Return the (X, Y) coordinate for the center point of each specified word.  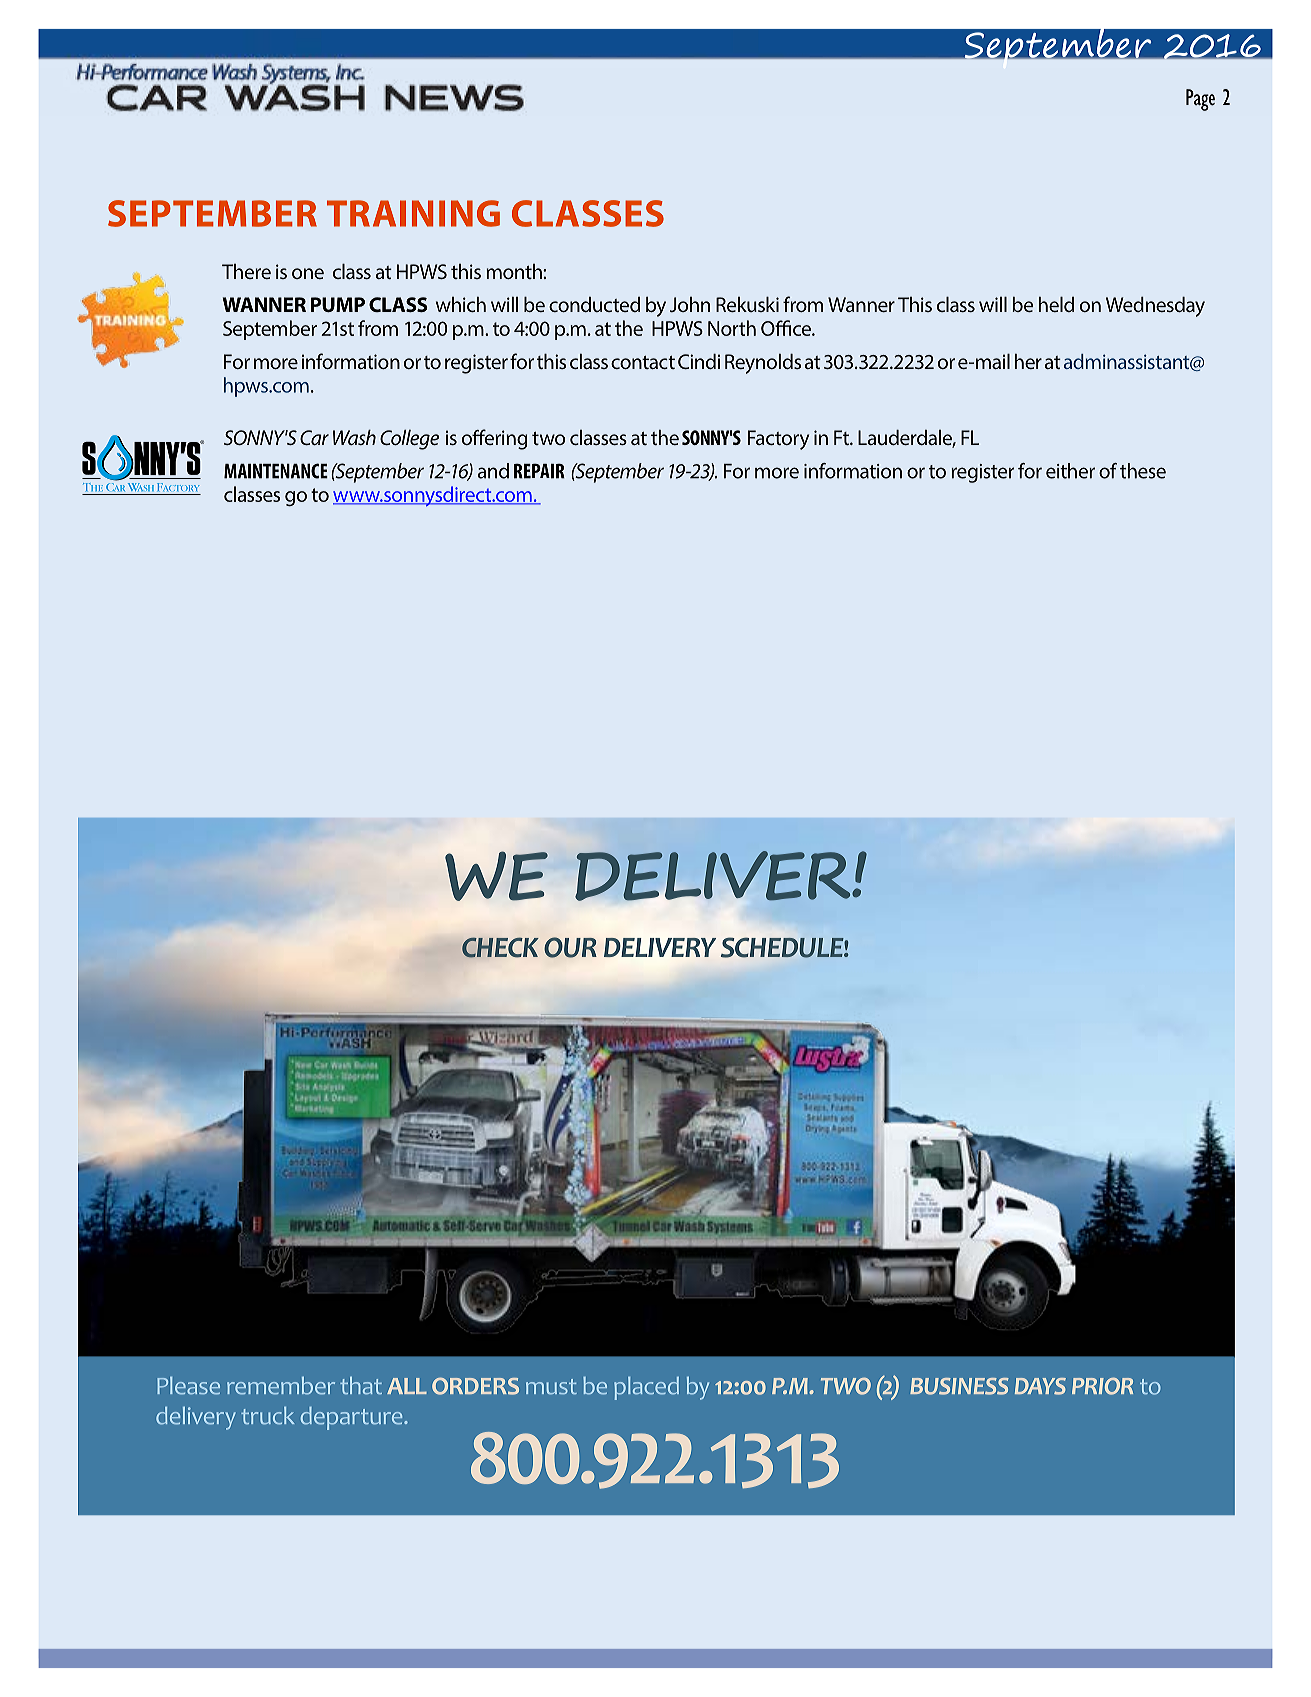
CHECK (500, 947)
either (1070, 471)
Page (1200, 100)
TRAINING (413, 213)
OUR (570, 947)
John (690, 304)
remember (281, 1386)
